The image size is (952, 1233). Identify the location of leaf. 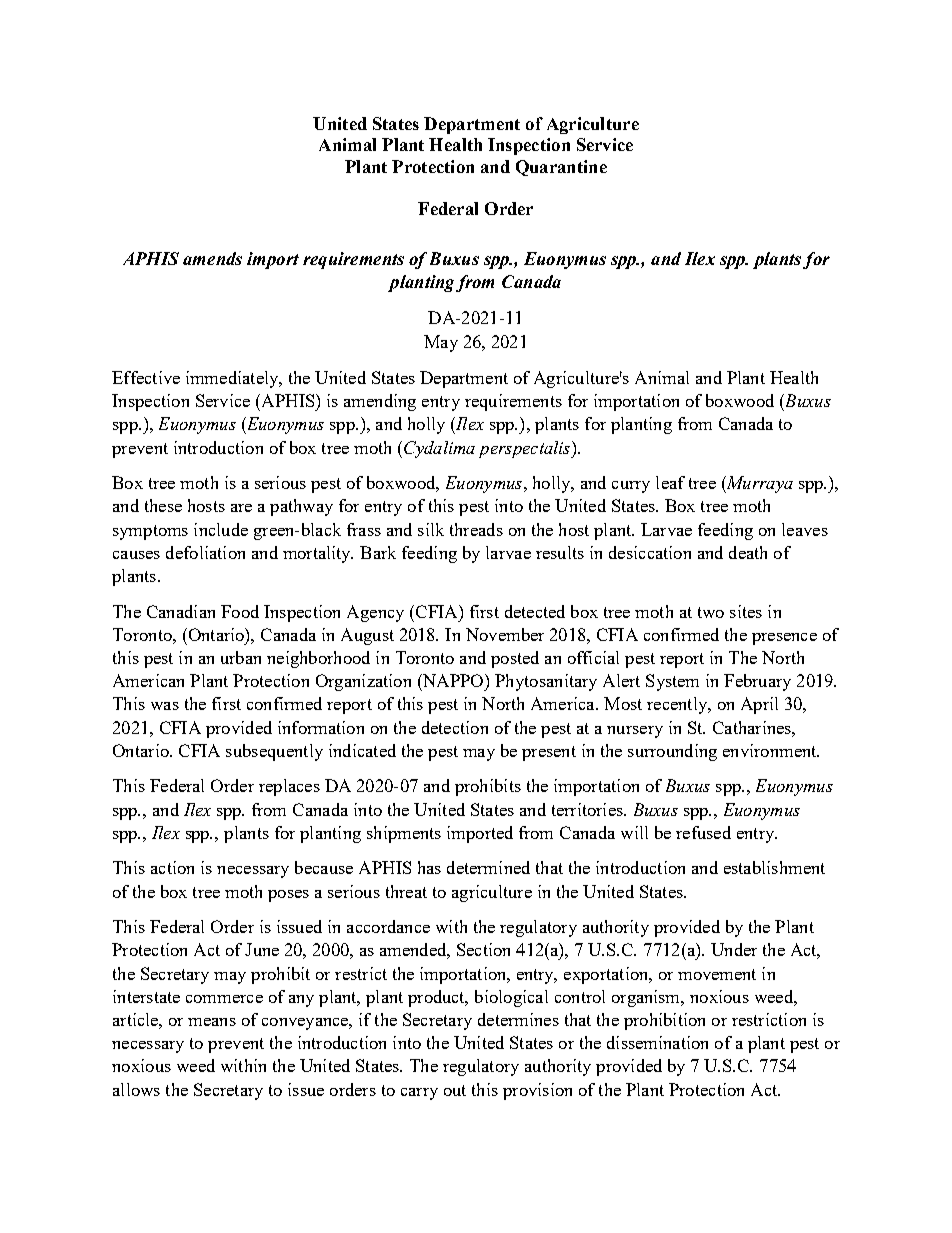
(670, 482).
